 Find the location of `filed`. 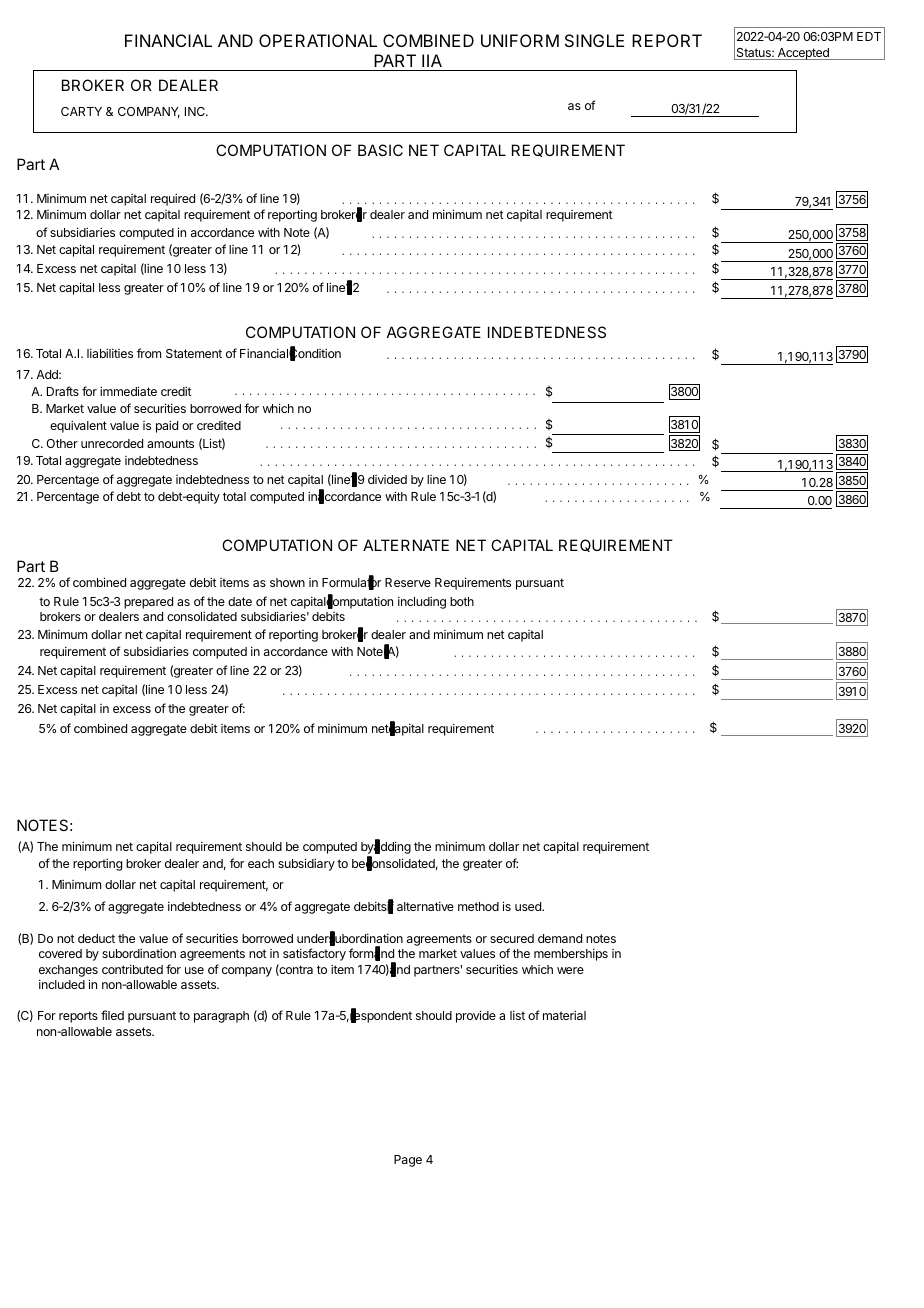

filed is located at coordinates (112, 1015).
